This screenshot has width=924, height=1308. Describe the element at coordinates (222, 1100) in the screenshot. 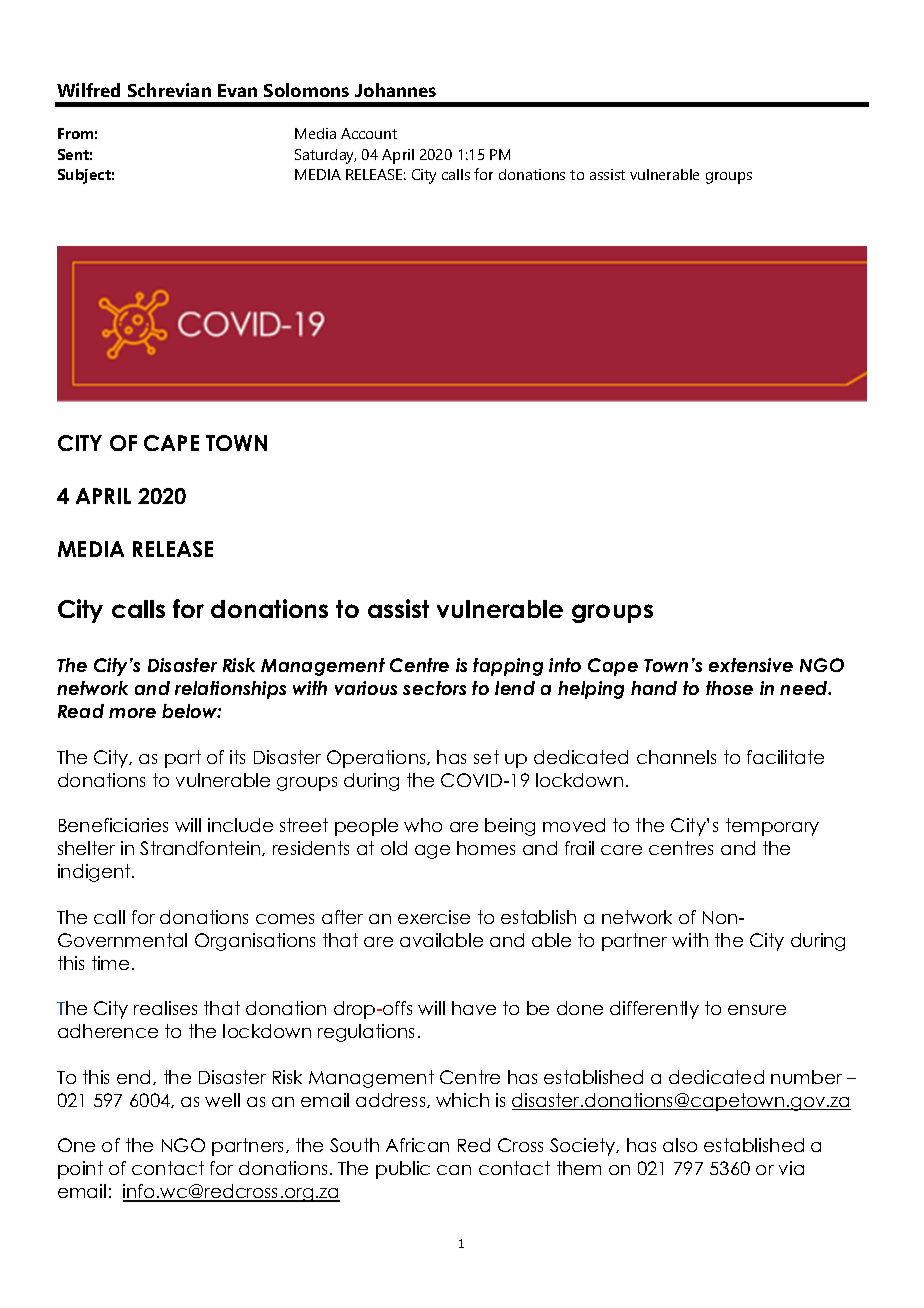

I see `well` at that location.
